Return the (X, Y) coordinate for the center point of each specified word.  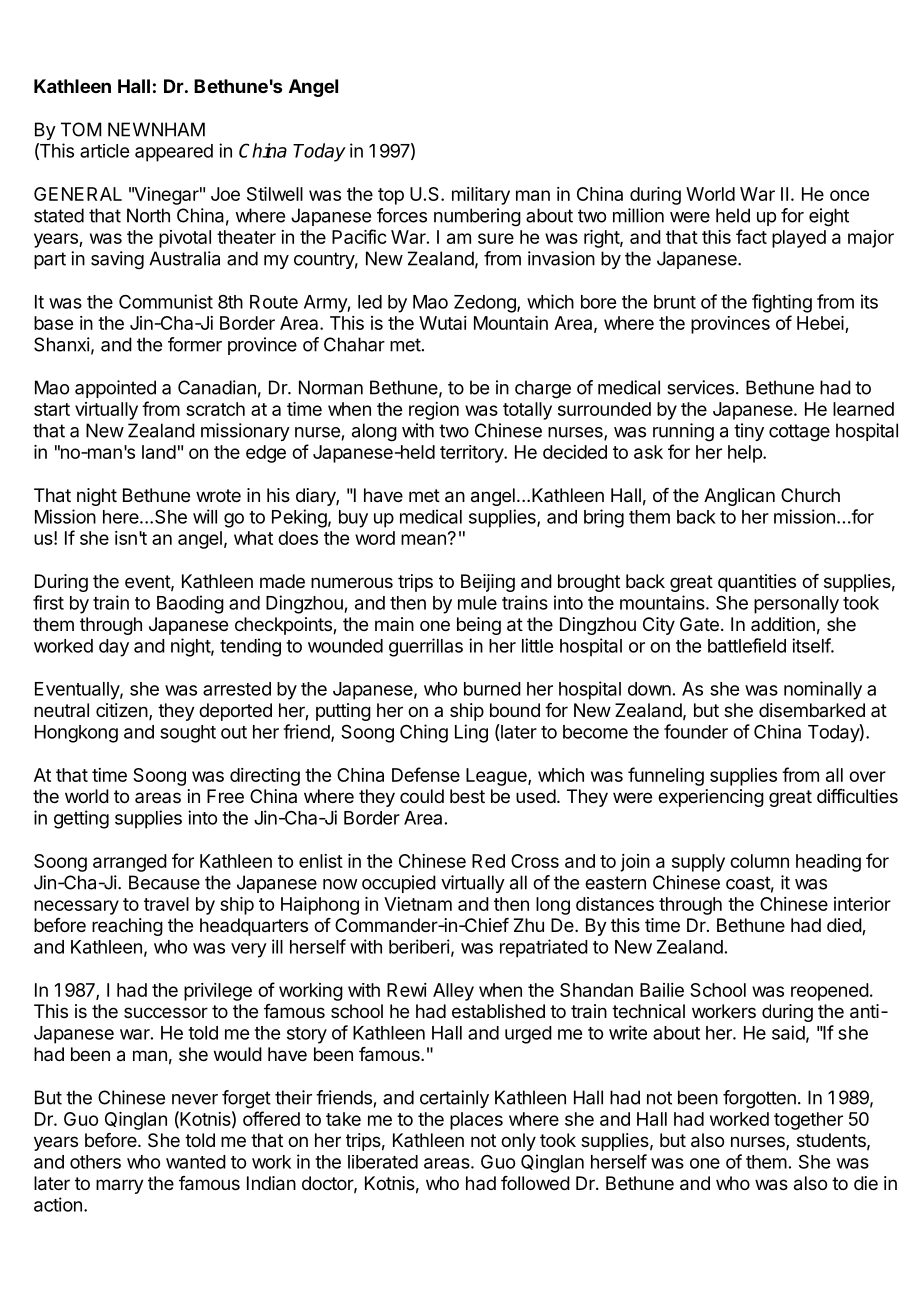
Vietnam (418, 904)
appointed (115, 389)
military (481, 196)
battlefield (747, 645)
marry (120, 1186)
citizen (122, 710)
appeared (174, 153)
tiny (749, 432)
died (845, 926)
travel (166, 904)
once (849, 195)
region (434, 411)
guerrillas (426, 647)
